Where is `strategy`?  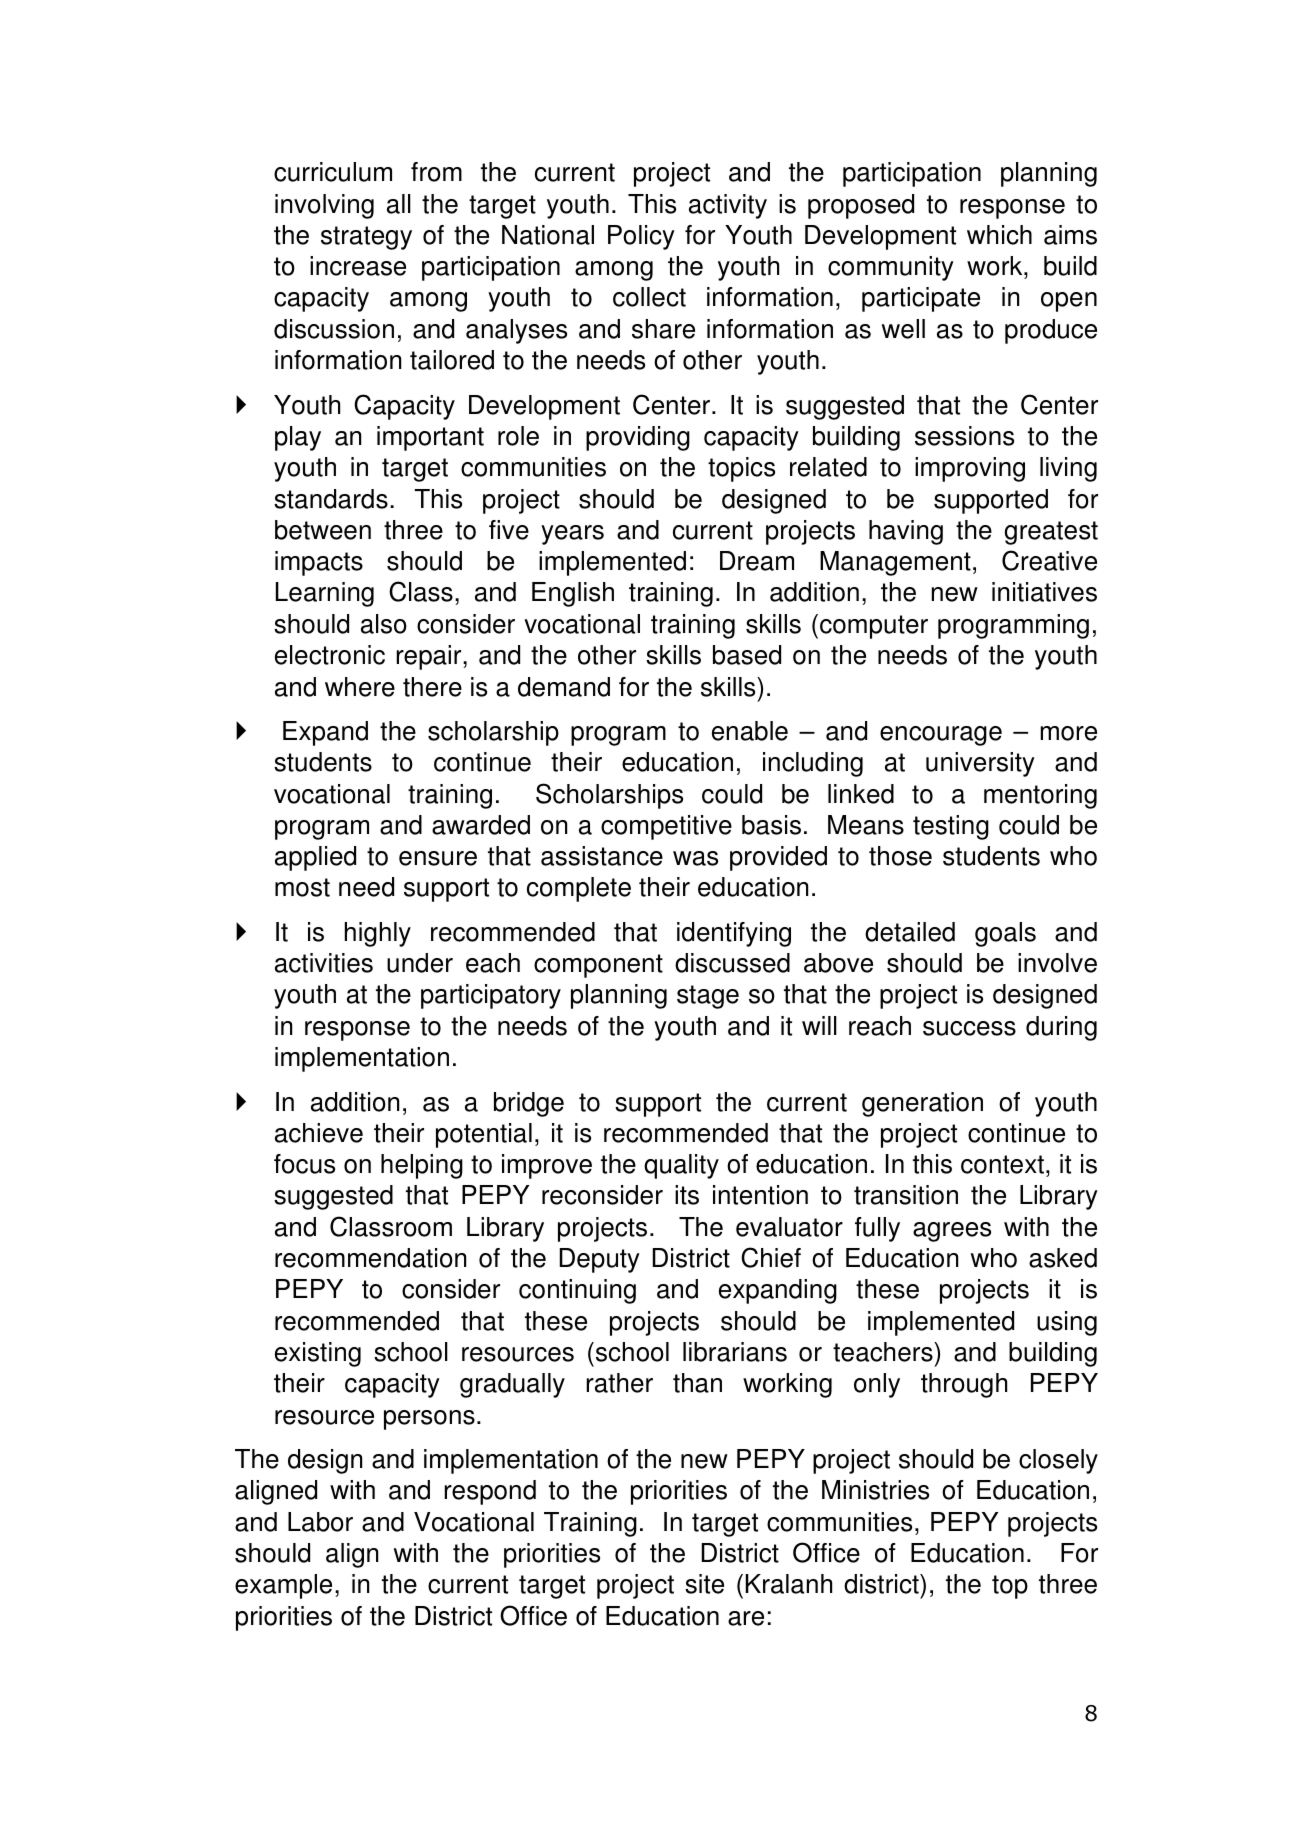
strategy is located at coordinates (366, 238).
